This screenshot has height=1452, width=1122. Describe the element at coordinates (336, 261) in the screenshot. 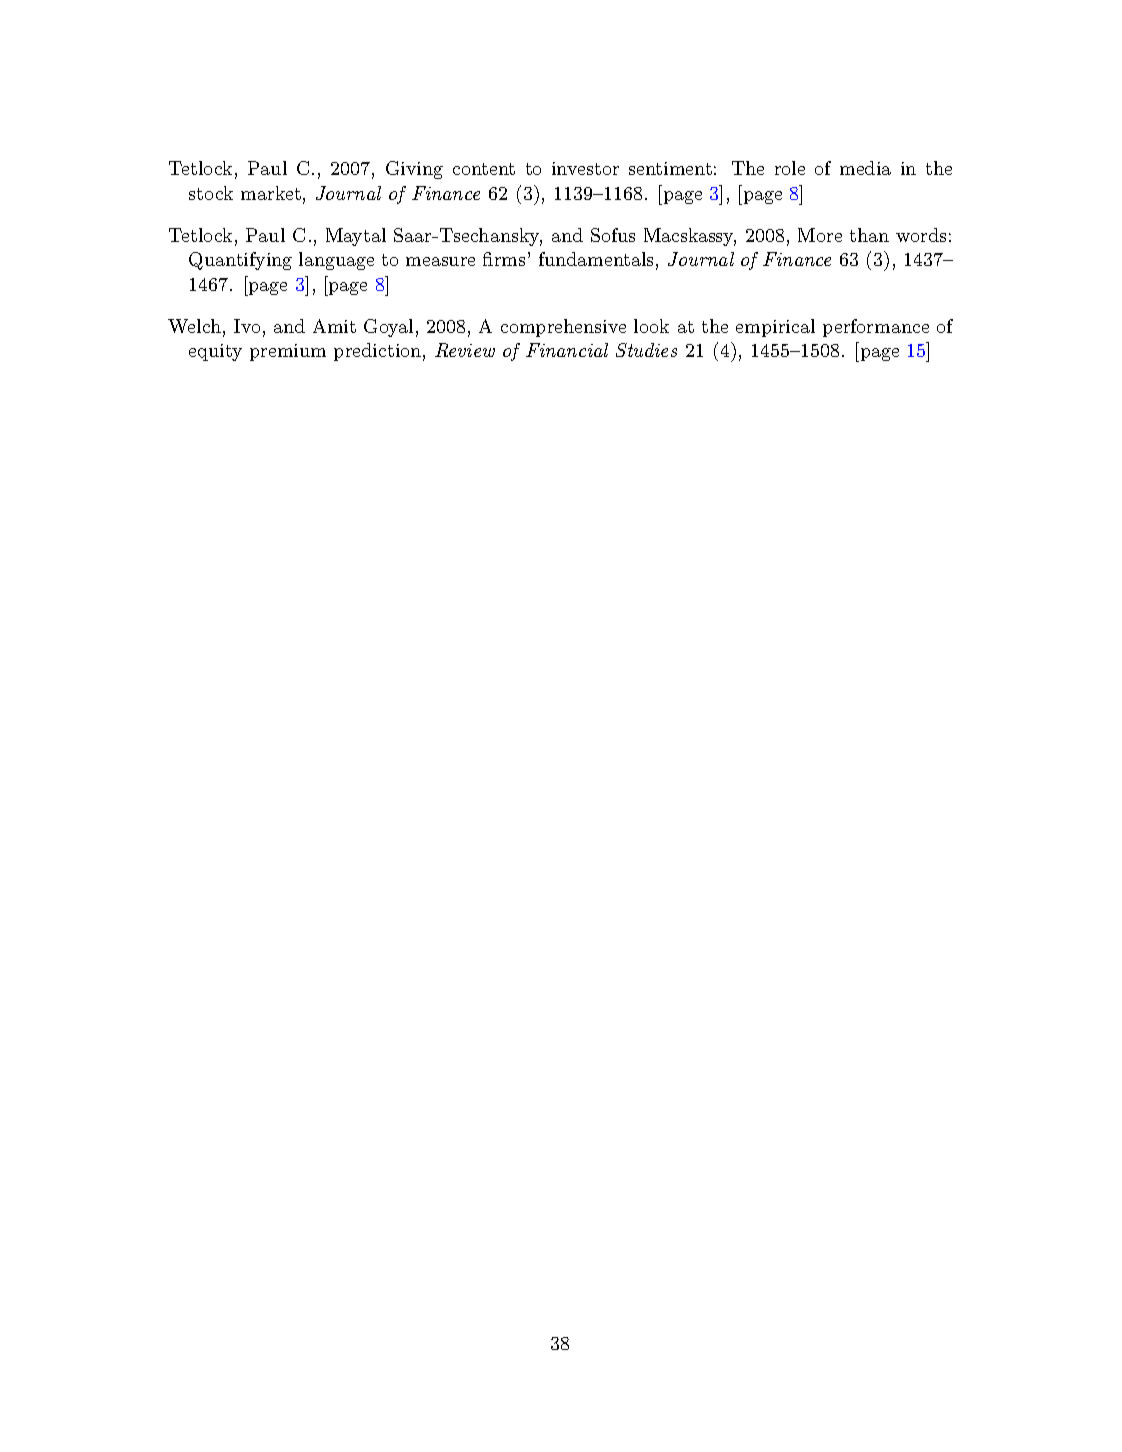

I see `language` at that location.
